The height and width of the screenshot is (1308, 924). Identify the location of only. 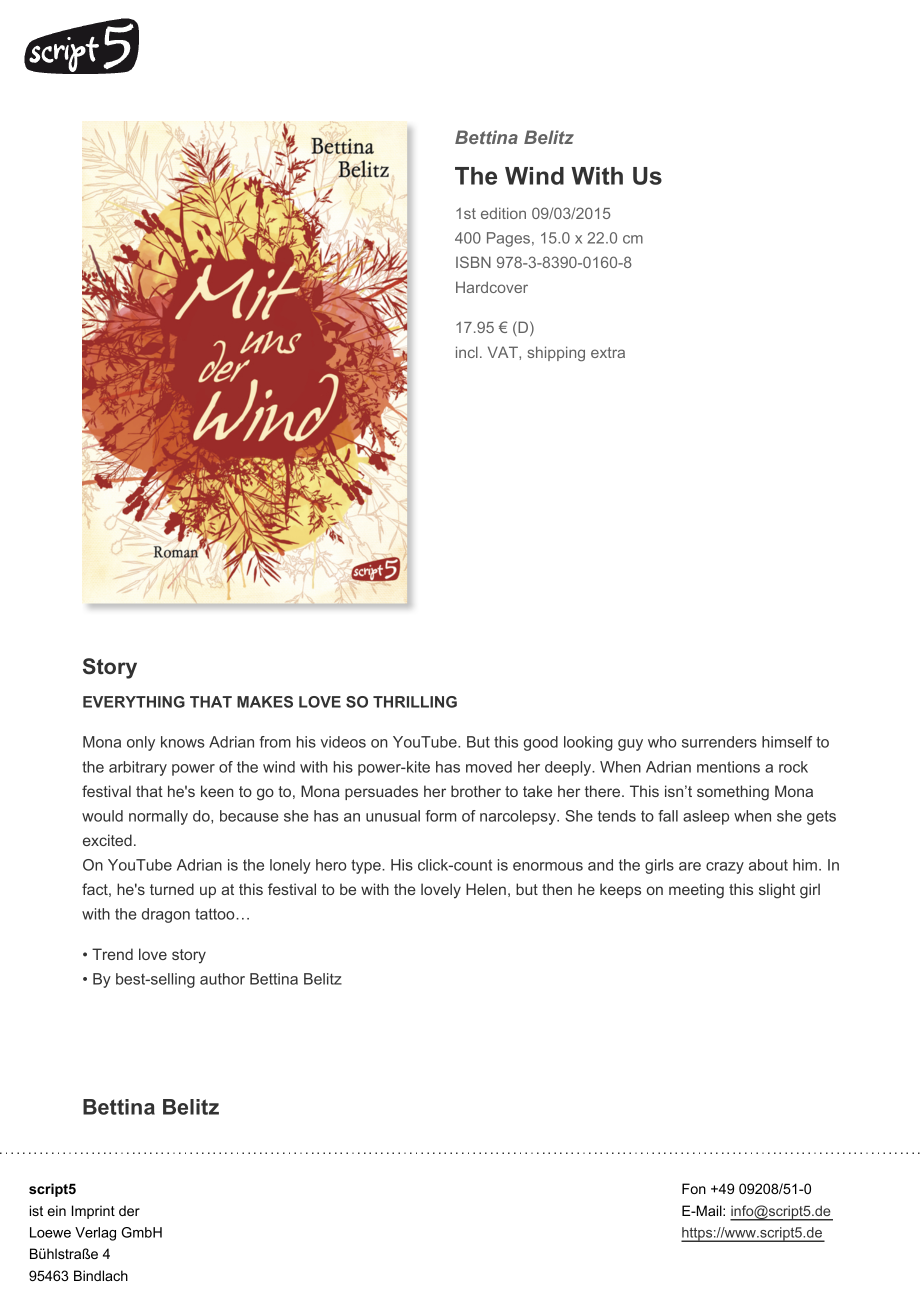
(141, 743).
